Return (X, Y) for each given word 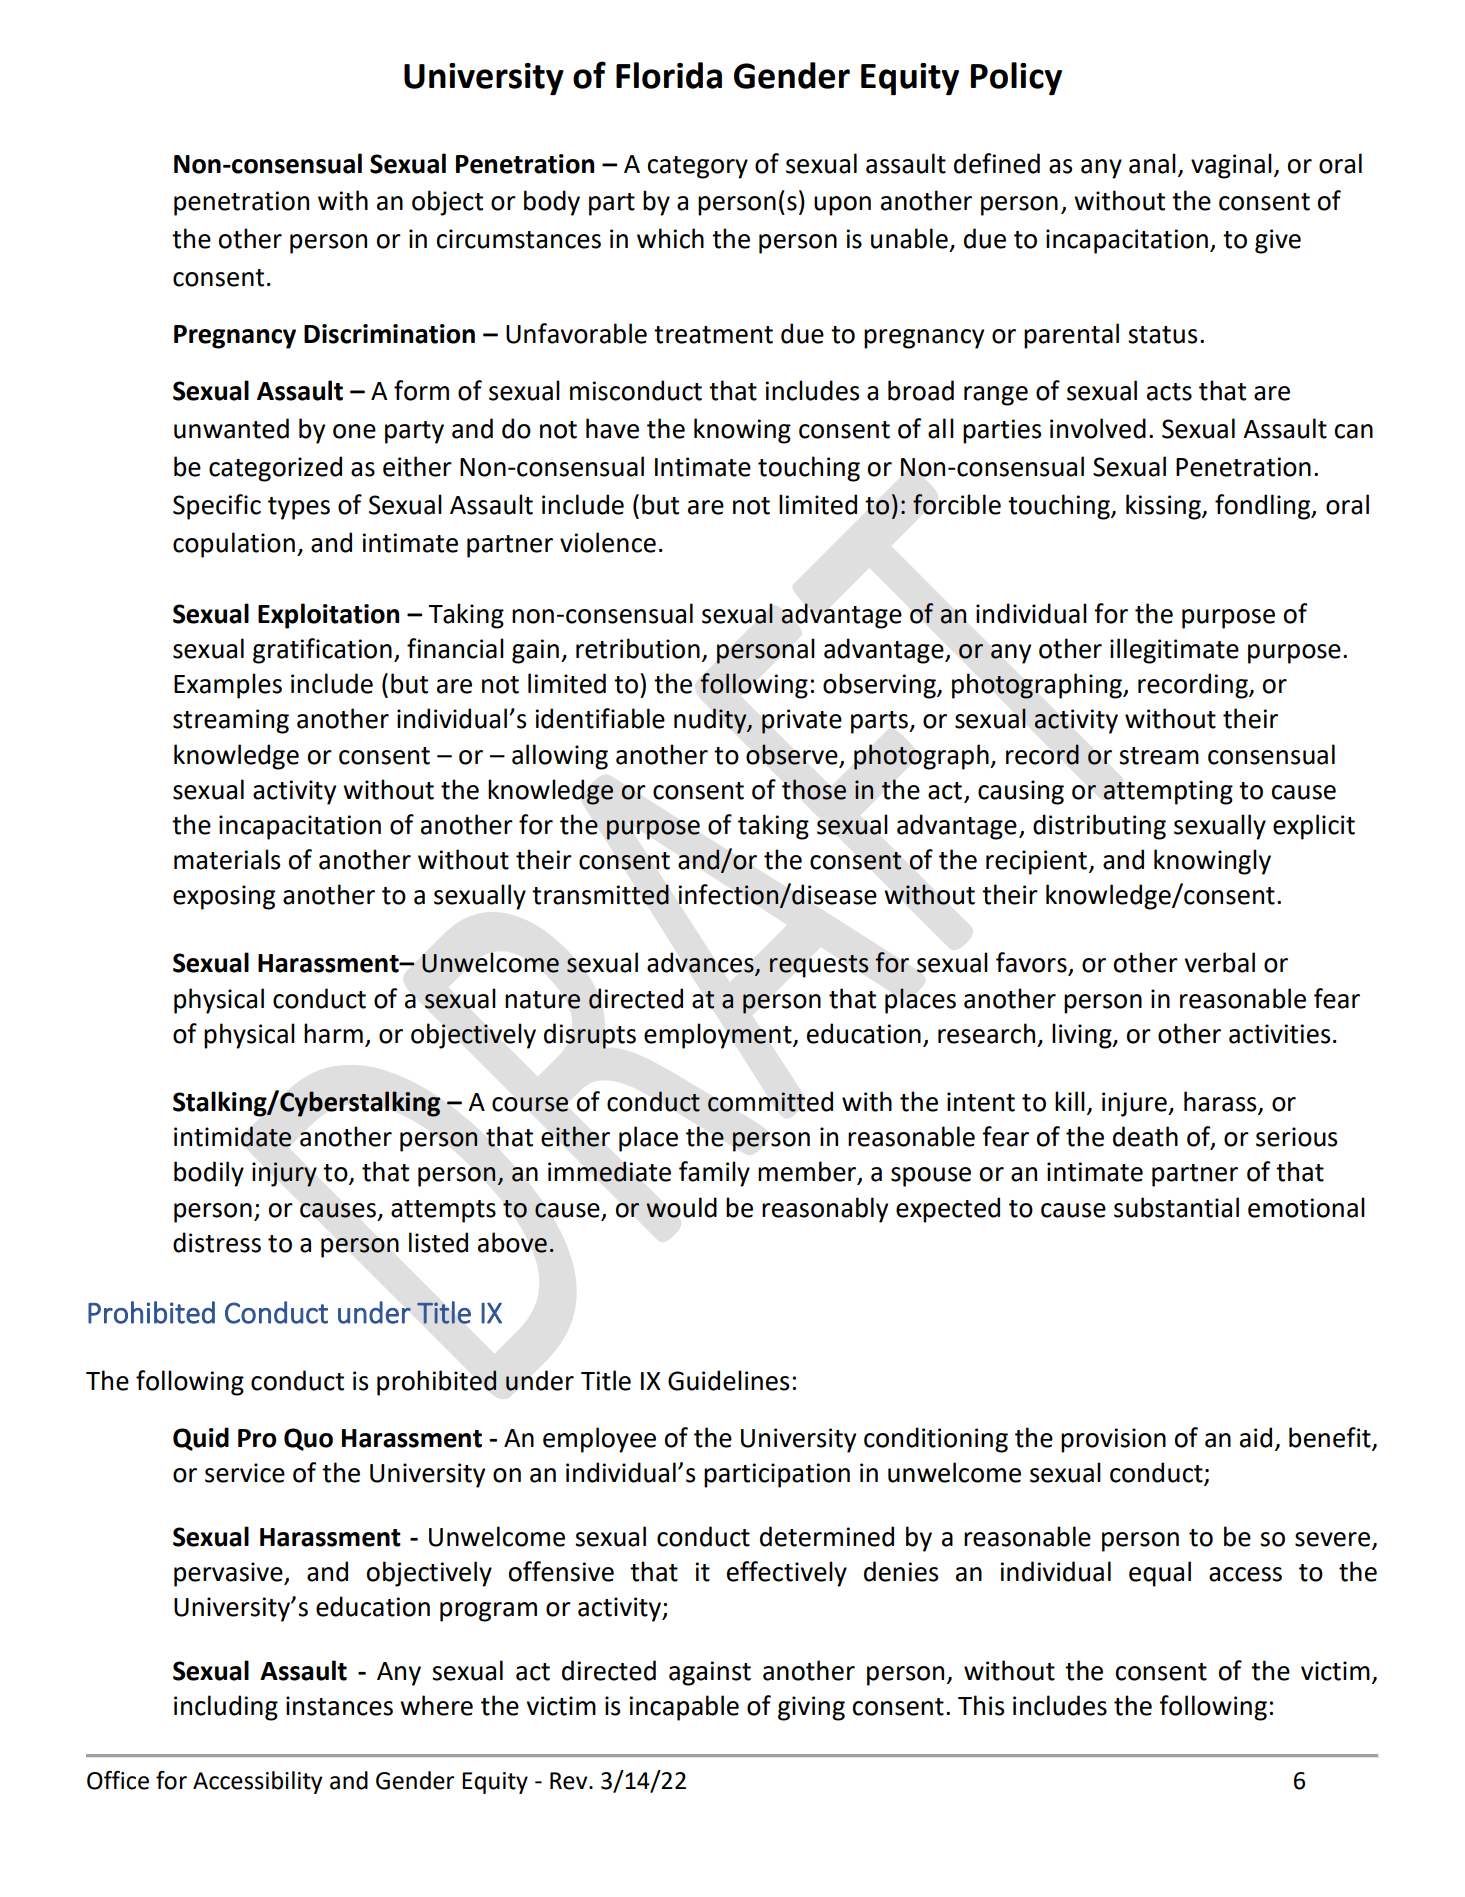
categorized (275, 469)
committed (770, 1101)
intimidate (233, 1136)
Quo (308, 1439)
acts (1169, 392)
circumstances (519, 239)
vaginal (1231, 166)
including (226, 1708)
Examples (228, 686)
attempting (1168, 792)
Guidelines (728, 1380)
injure (1135, 1104)
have (612, 428)
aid (1256, 1437)
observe (792, 754)
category (698, 167)
